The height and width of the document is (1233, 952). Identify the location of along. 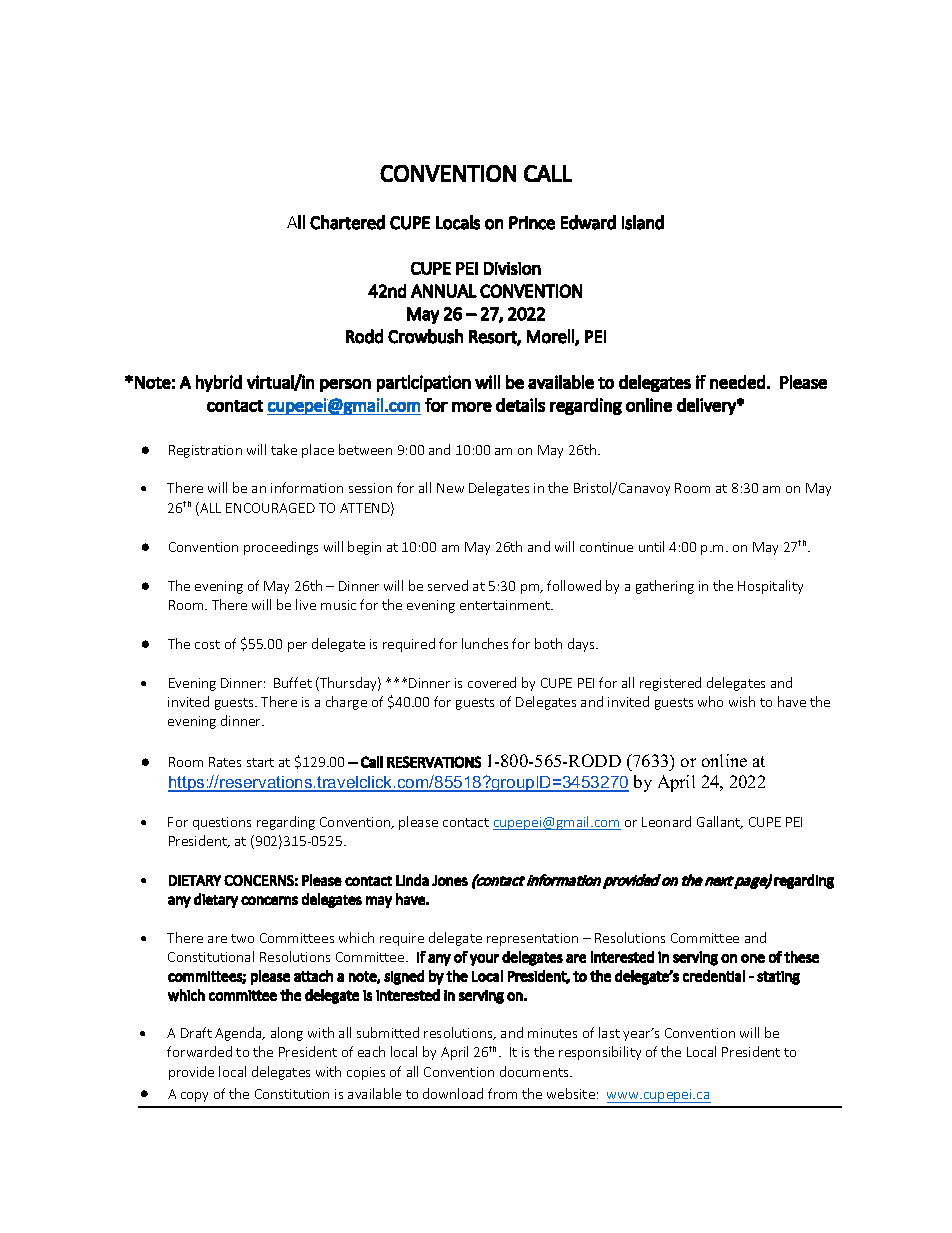
(287, 1034).
